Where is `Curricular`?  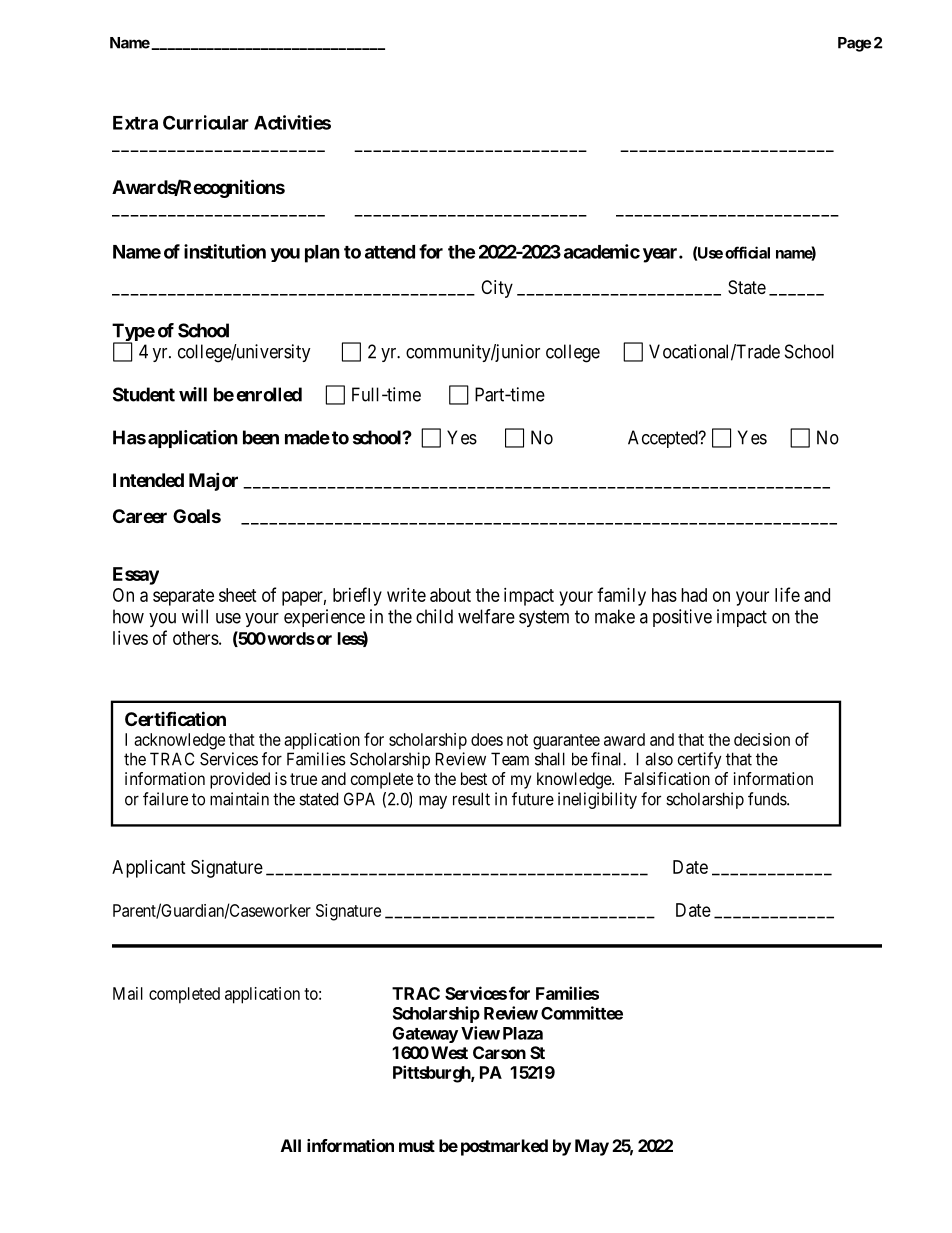 Curricular is located at coordinates (206, 122).
